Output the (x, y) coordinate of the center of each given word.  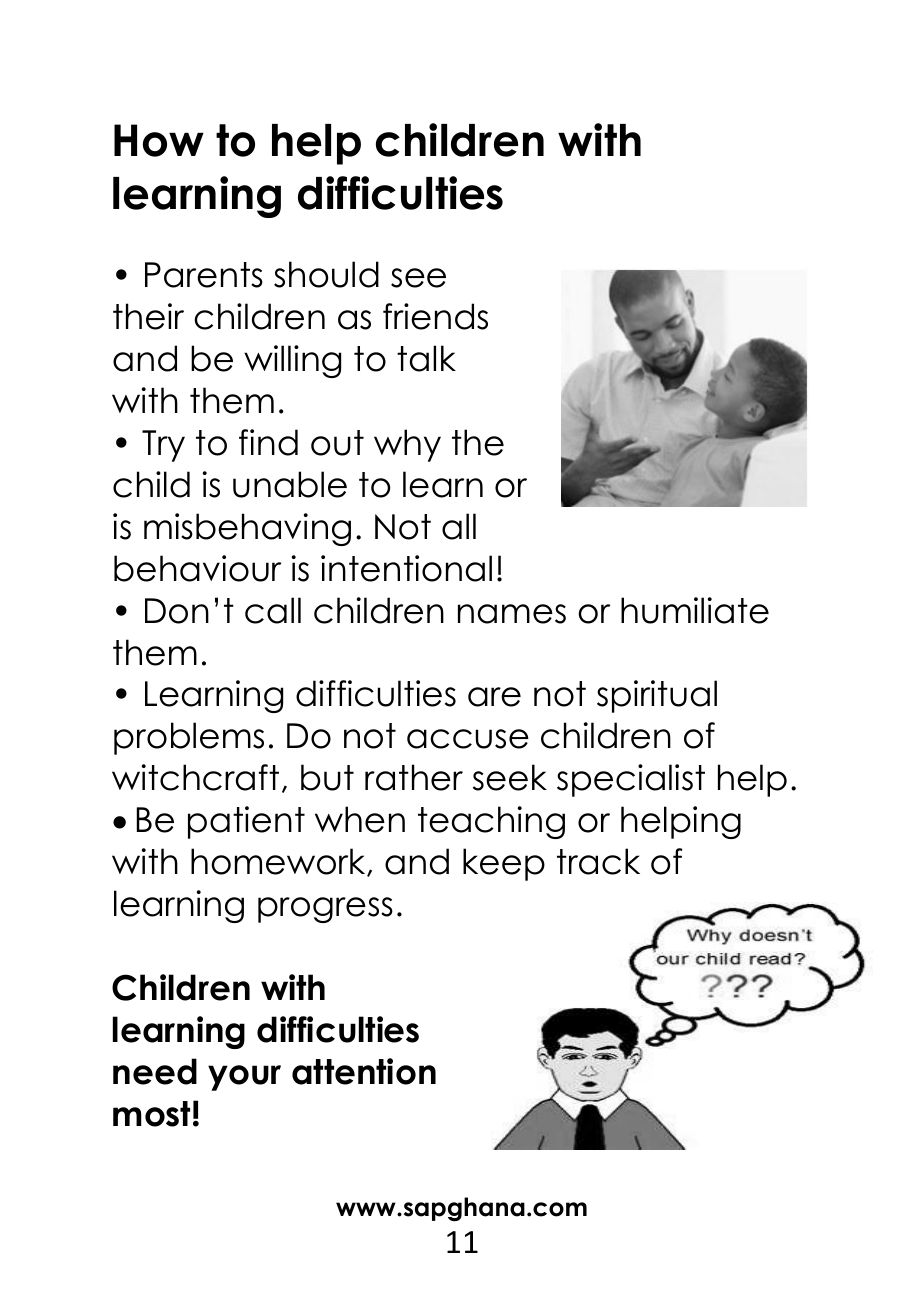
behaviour (197, 568)
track (598, 861)
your (244, 1078)
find (268, 442)
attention (364, 1071)
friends (435, 316)
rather (414, 777)
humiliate (695, 610)
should (326, 274)
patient (246, 822)
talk (426, 358)
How (159, 140)
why (407, 445)
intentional (406, 568)
